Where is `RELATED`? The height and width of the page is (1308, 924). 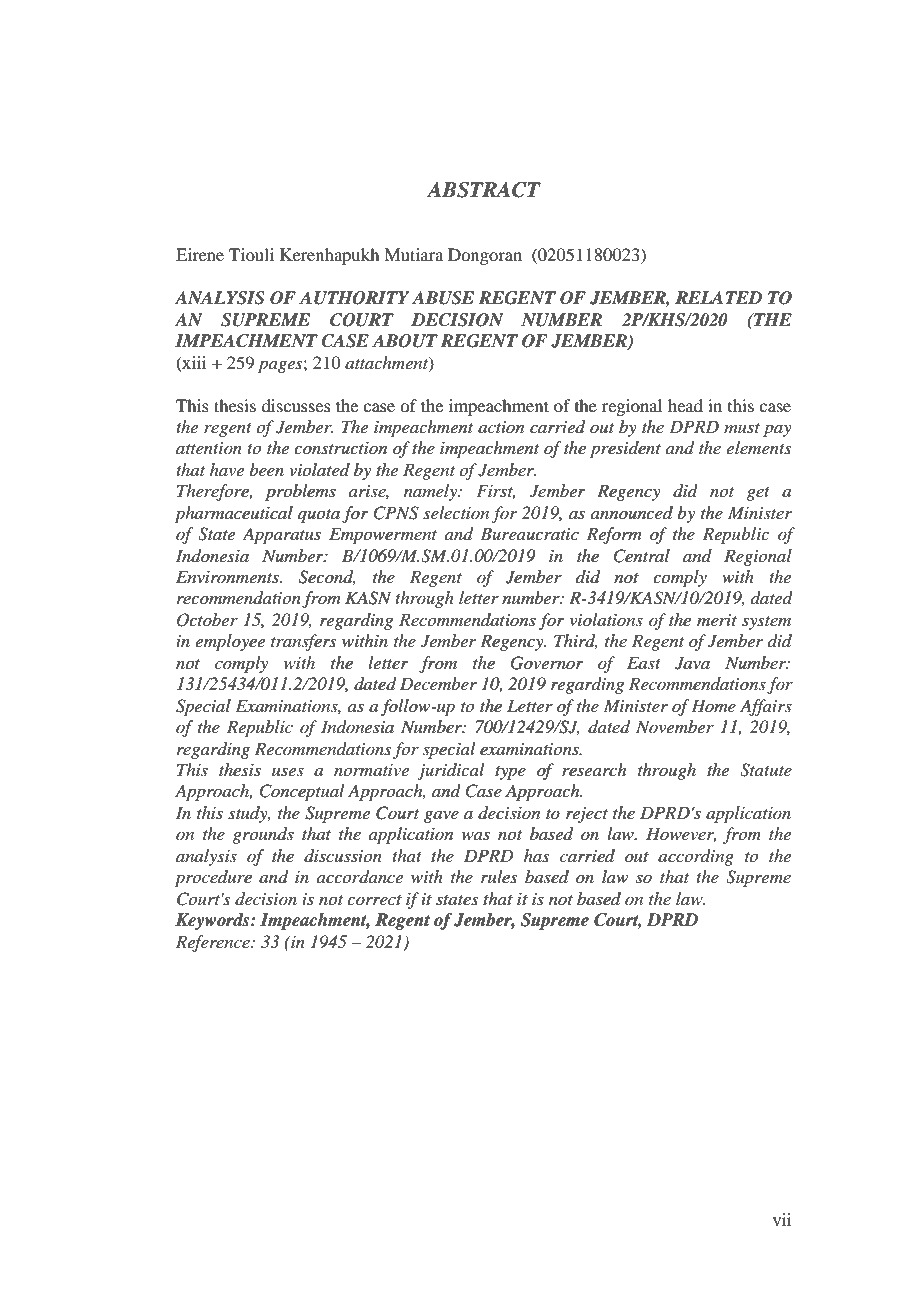 RELATED is located at coordinates (718, 297).
